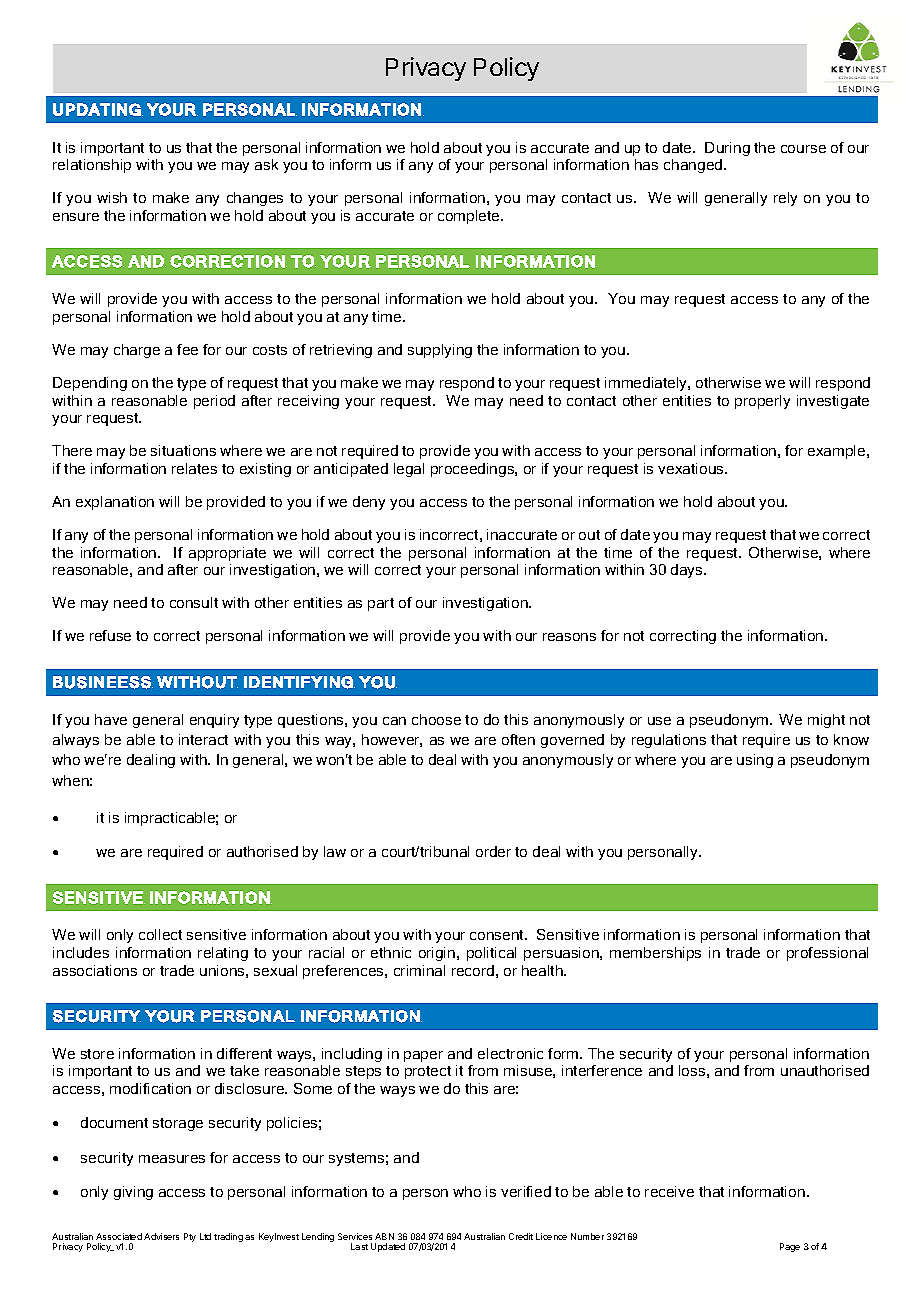 Image resolution: width=924 pixels, height=1308 pixels. I want to click on complete, so click(470, 217).
